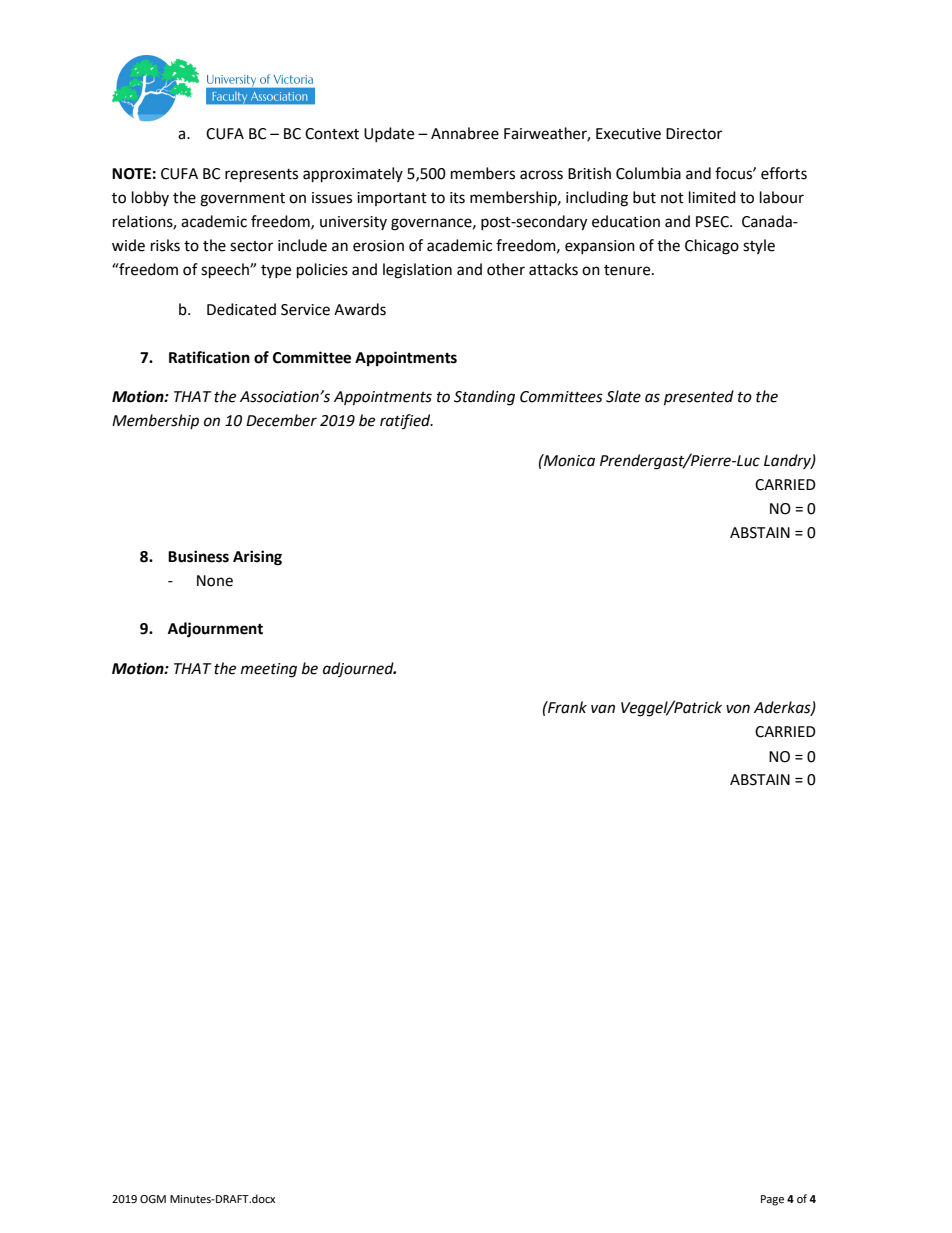 This screenshot has height=1233, width=952. I want to click on Business, so click(198, 556).
